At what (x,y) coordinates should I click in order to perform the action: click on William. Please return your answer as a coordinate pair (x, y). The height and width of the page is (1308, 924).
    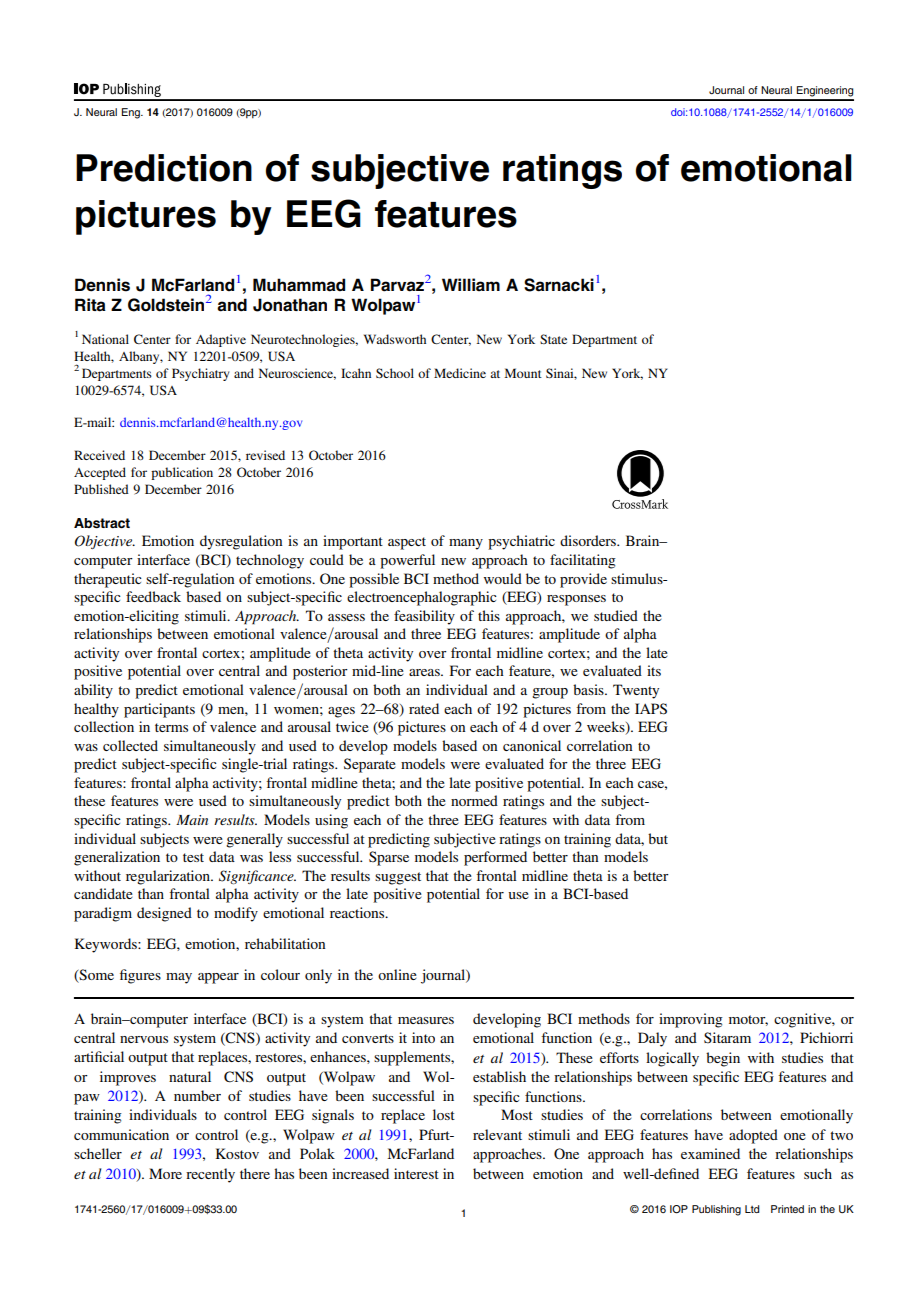
    Looking at the image, I should click on (471, 284).
